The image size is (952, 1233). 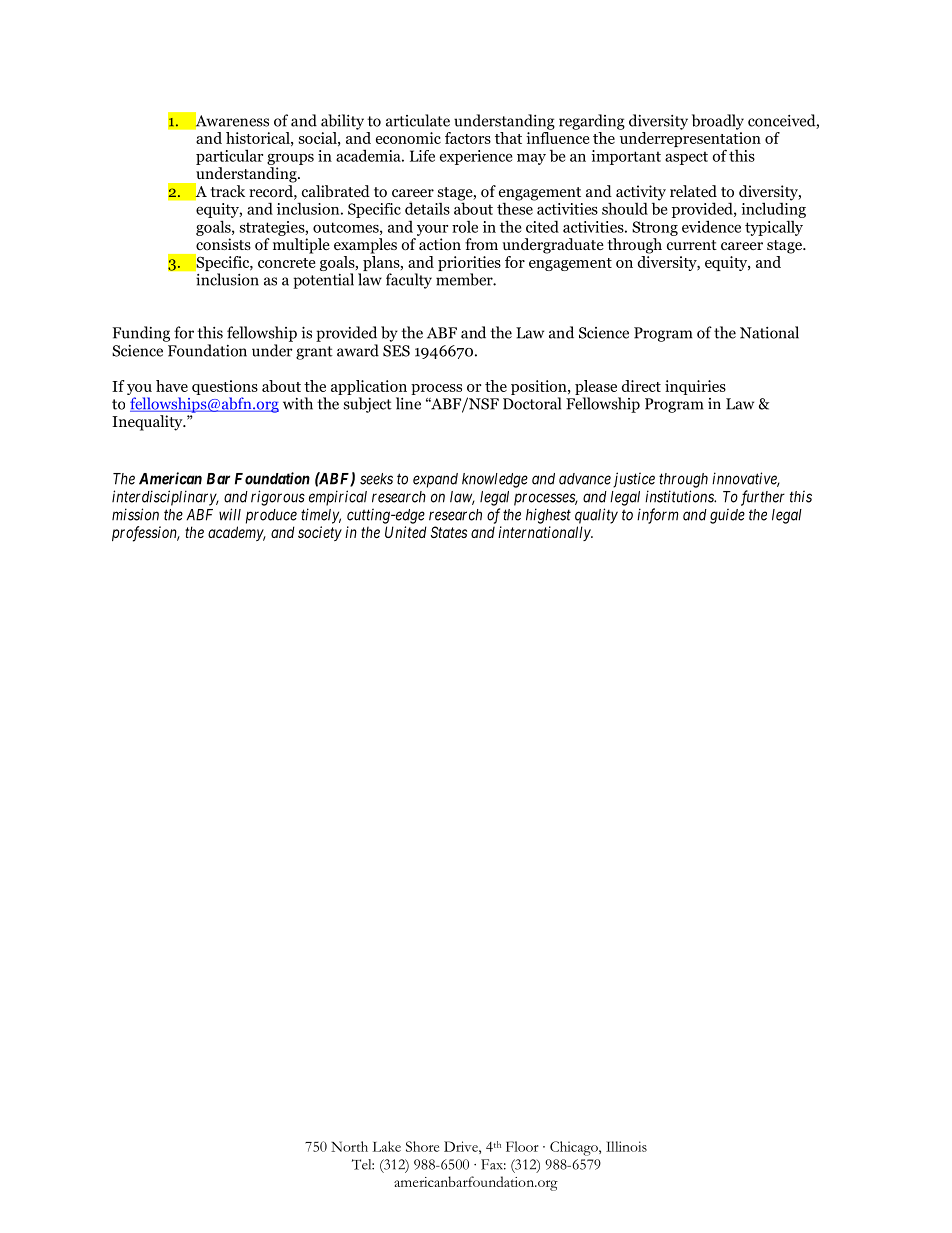 What do you see at coordinates (468, 138) in the screenshot?
I see `factors` at bounding box center [468, 138].
